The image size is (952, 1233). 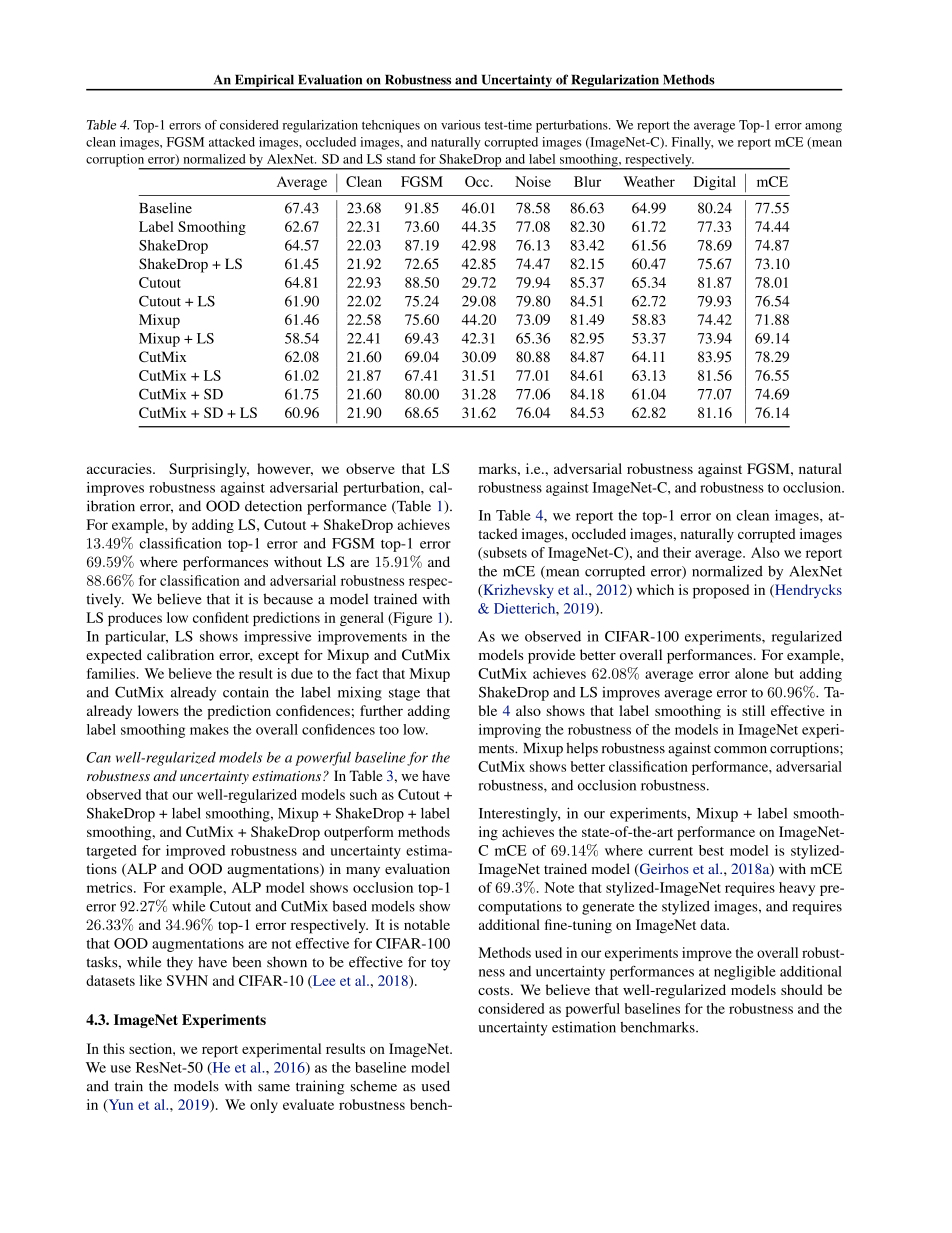 What do you see at coordinates (119, 1105) in the screenshot?
I see `Yun` at bounding box center [119, 1105].
